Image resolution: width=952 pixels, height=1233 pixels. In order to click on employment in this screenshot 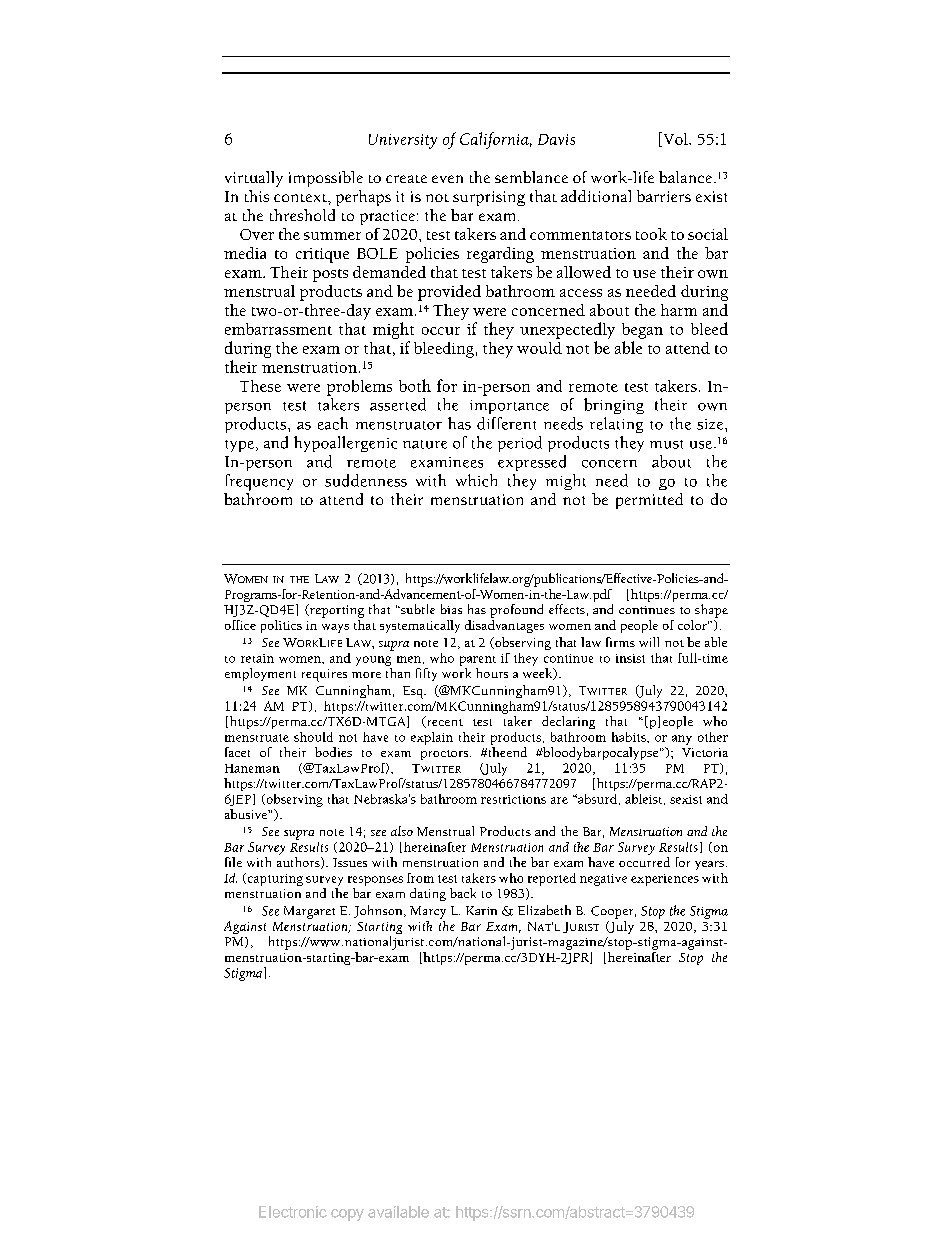, I will do `click(260, 674)`.
